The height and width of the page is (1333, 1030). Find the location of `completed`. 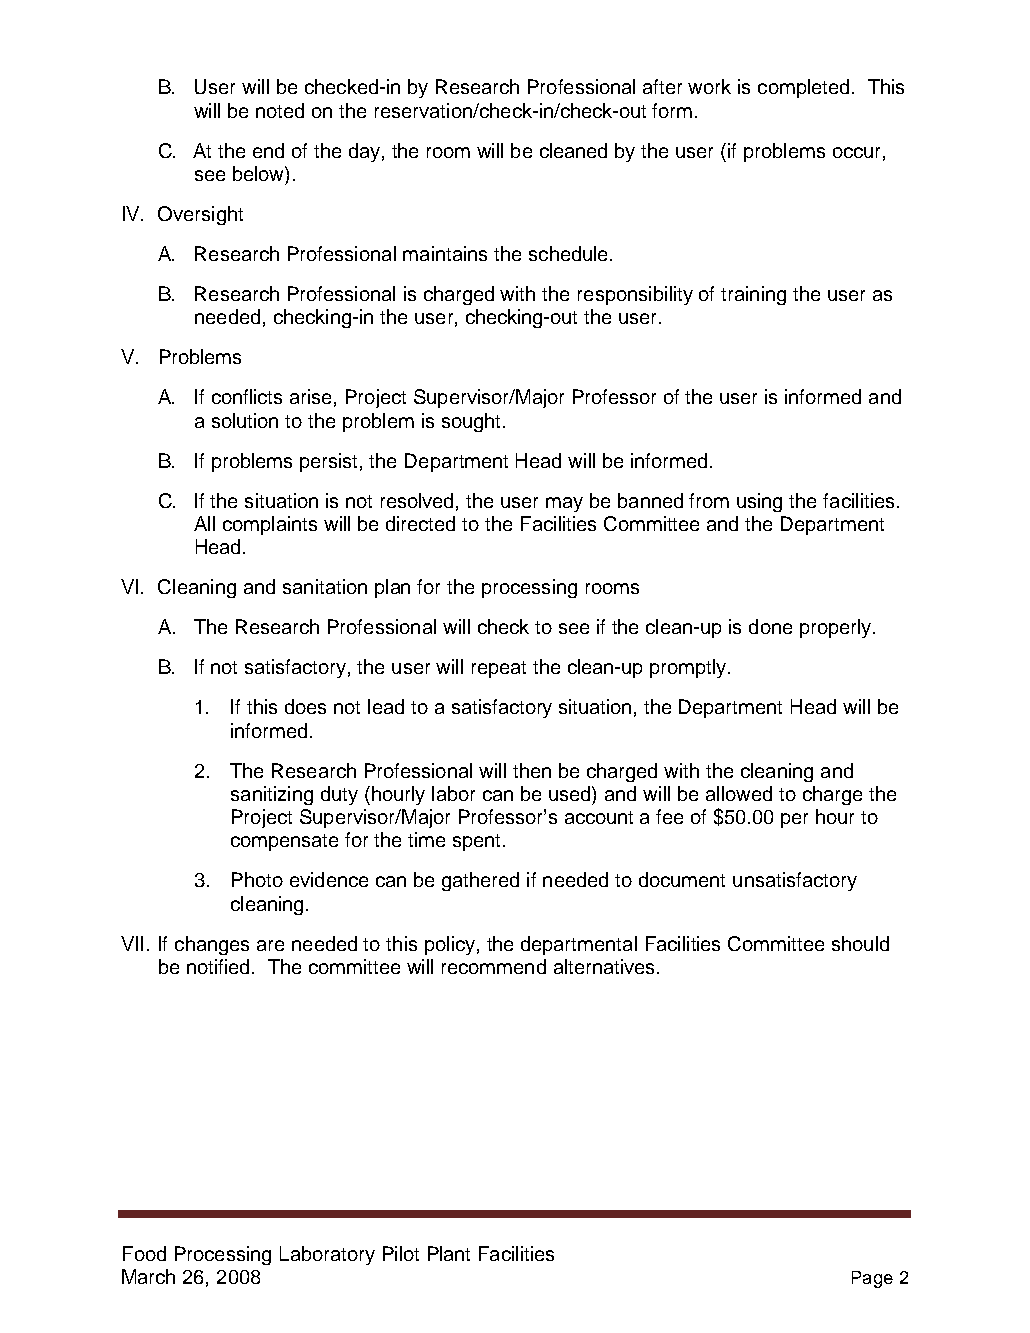

completed is located at coordinates (803, 88).
